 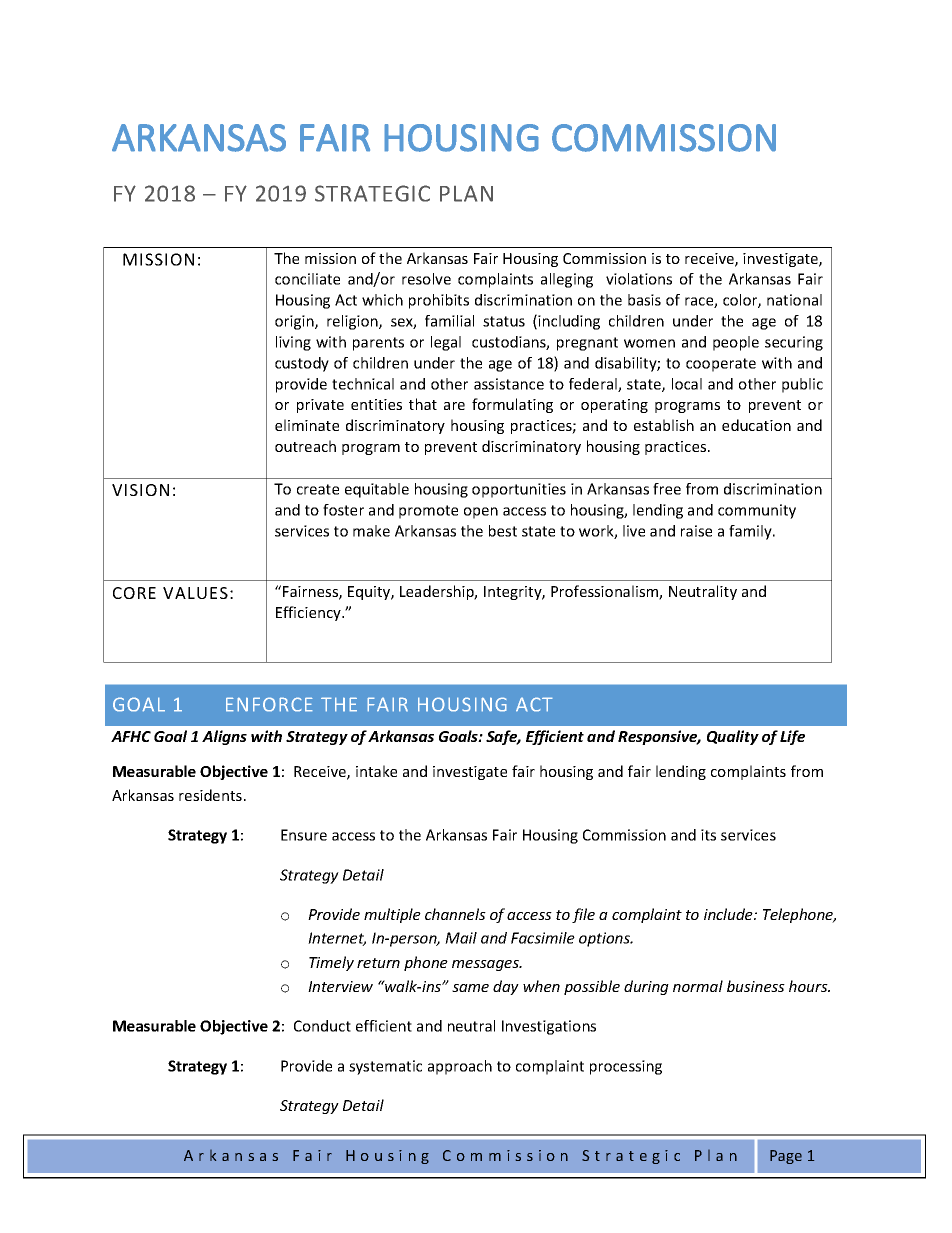 What do you see at coordinates (224, 737) in the page?
I see `Aligns` at bounding box center [224, 737].
